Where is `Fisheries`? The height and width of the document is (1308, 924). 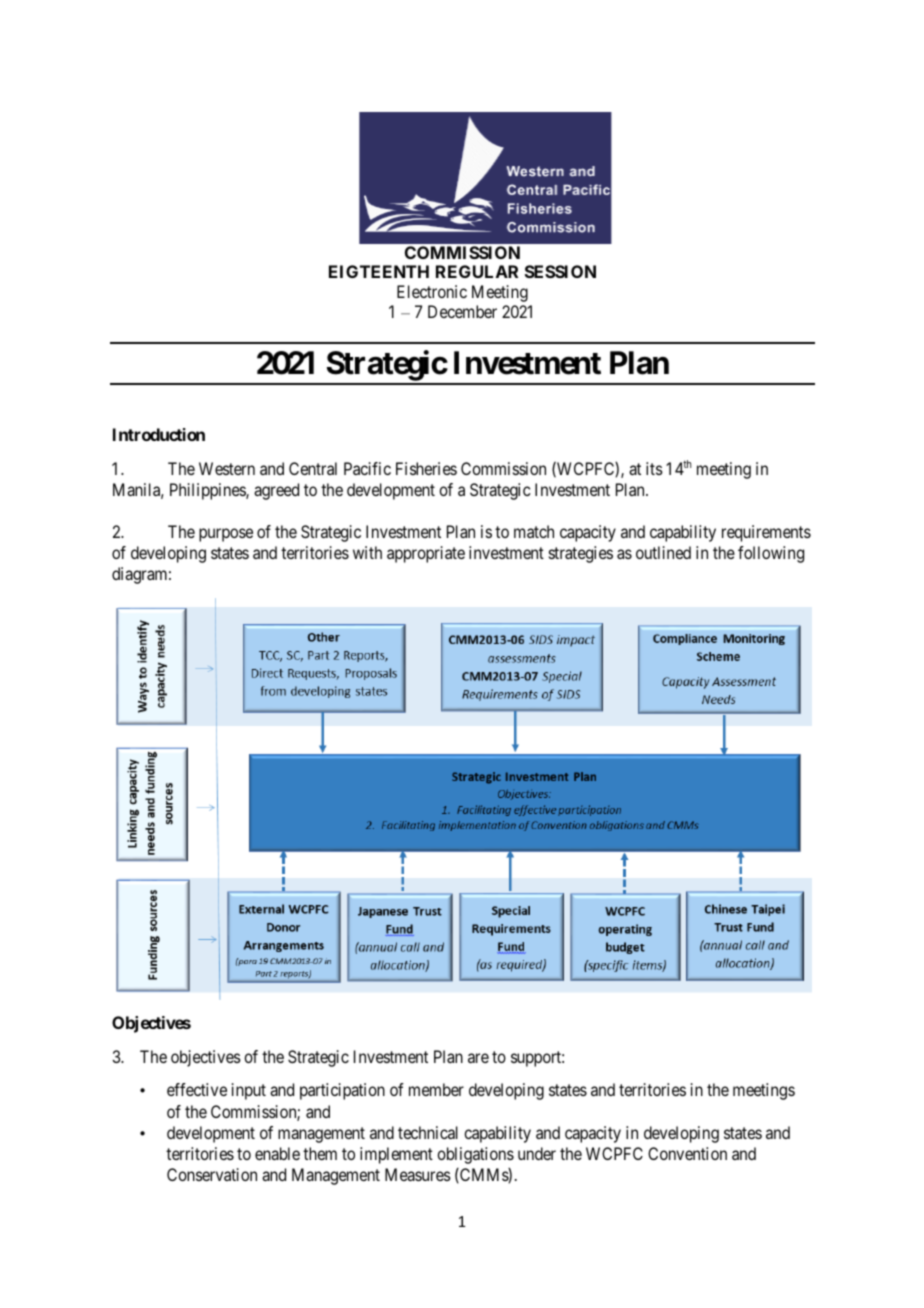
Fisheries is located at coordinates (426, 468).
